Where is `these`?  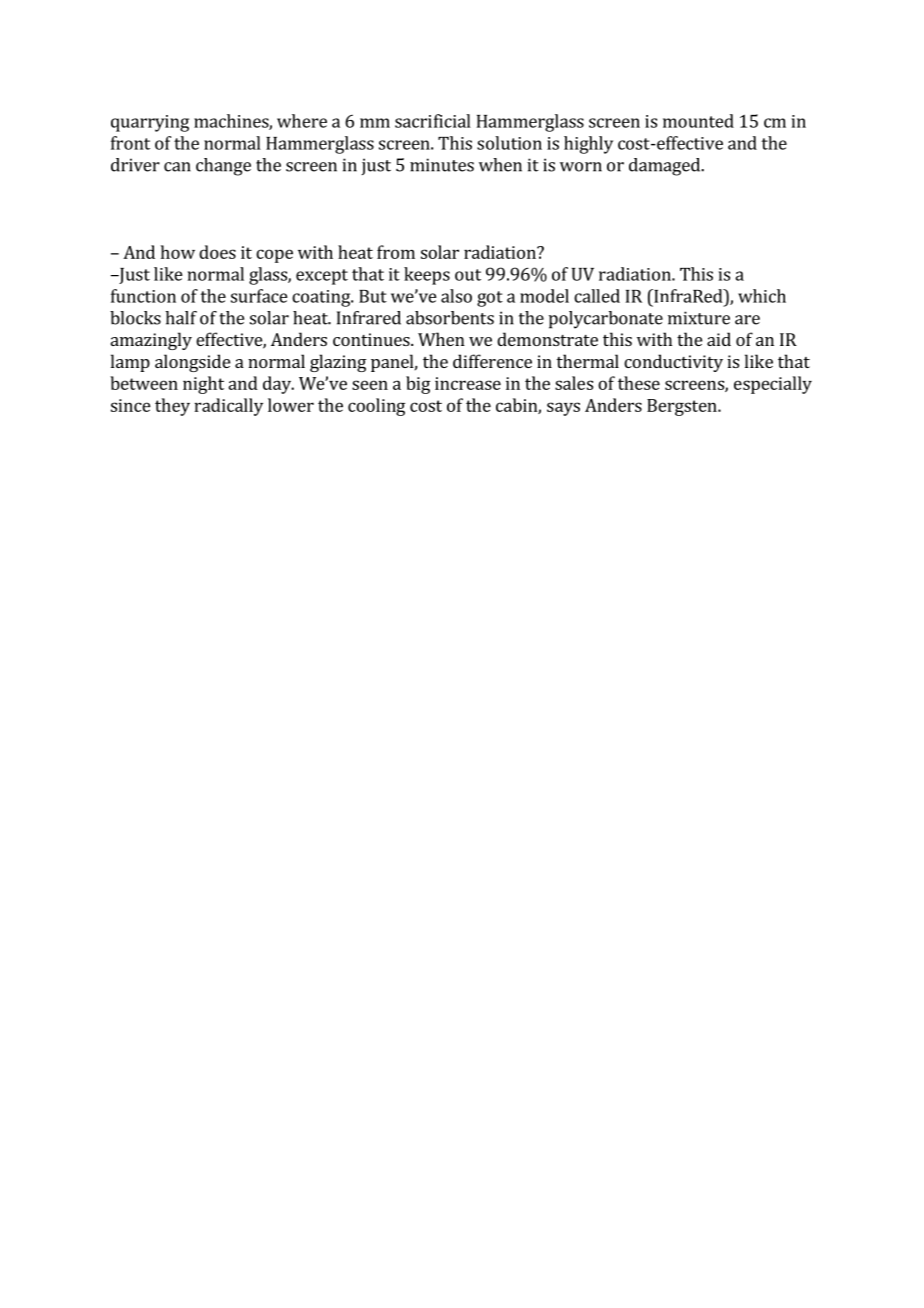
these is located at coordinates (639, 383).
